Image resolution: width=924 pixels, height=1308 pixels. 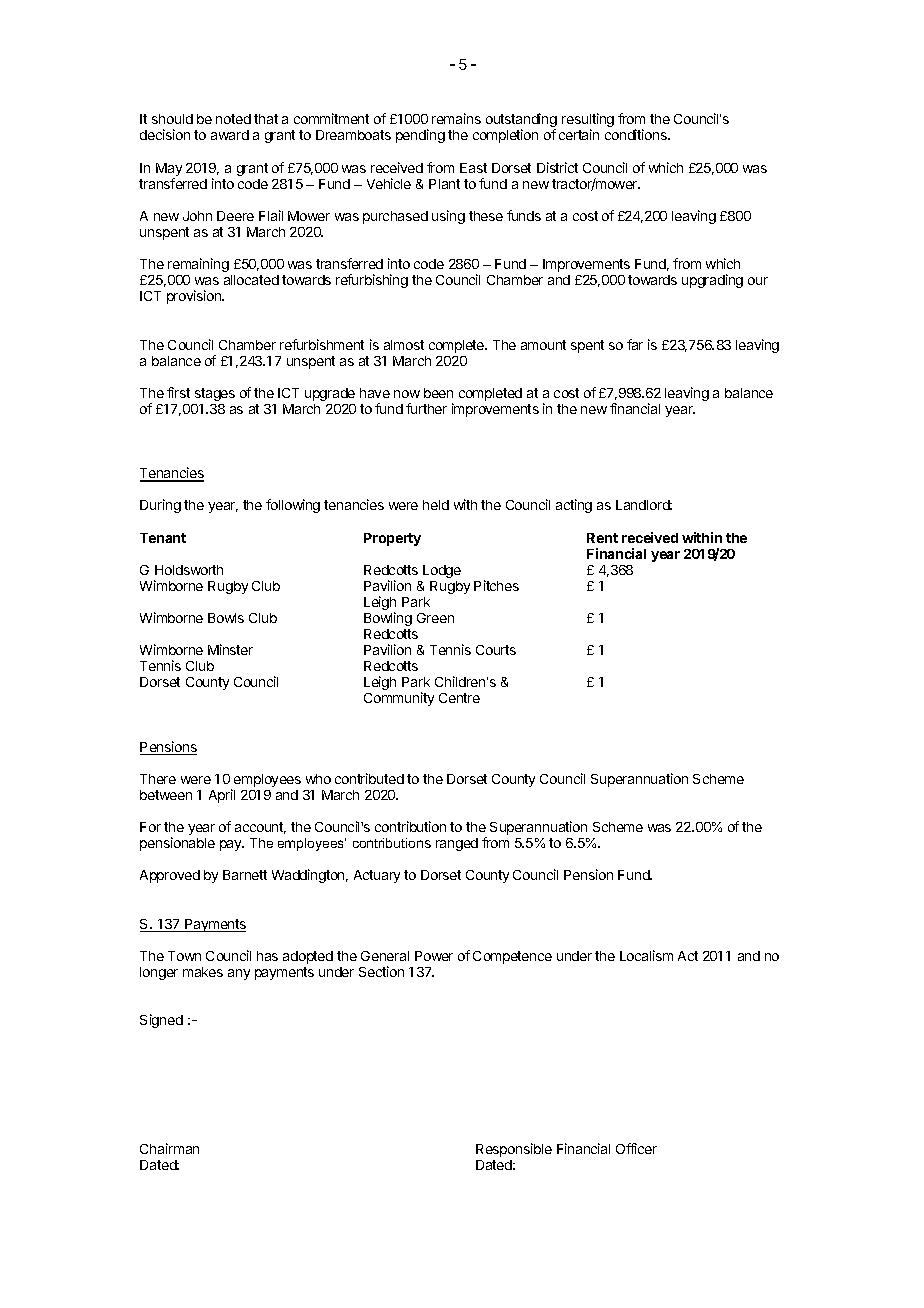 I want to click on Officer, so click(x=636, y=1148).
